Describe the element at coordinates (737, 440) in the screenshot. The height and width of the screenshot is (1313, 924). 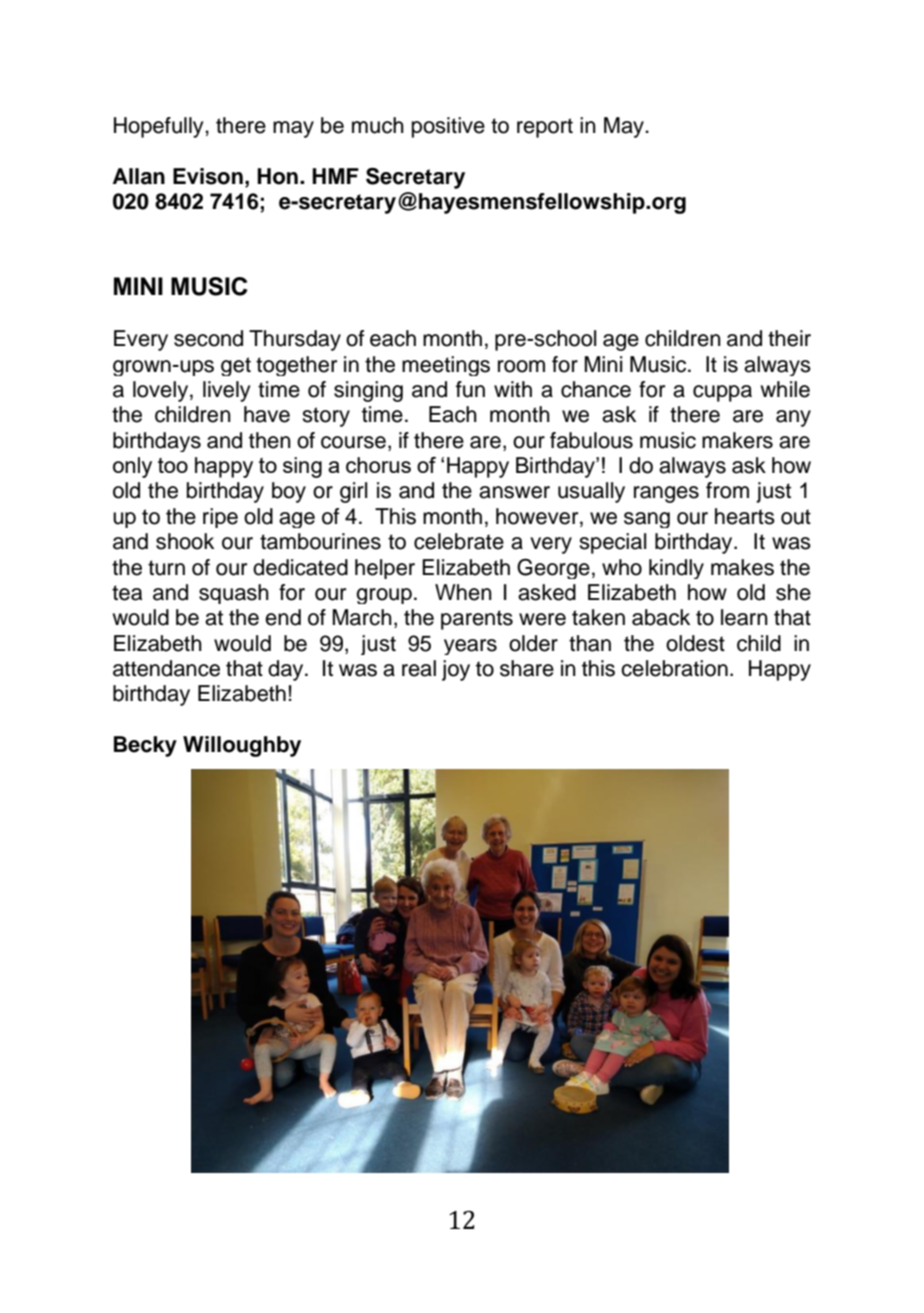
I see `makers` at that location.
